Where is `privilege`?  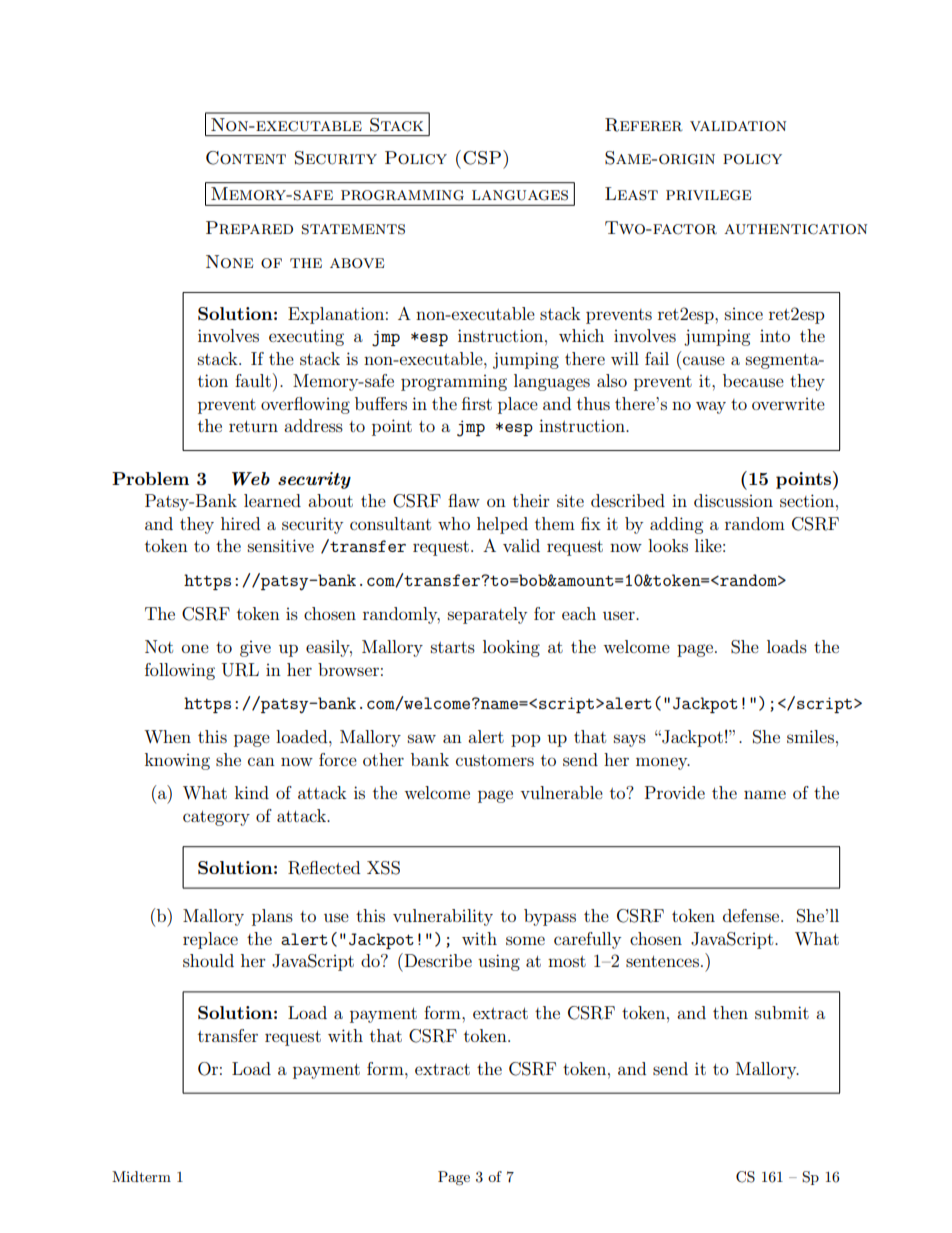
privilege is located at coordinates (708, 195).
